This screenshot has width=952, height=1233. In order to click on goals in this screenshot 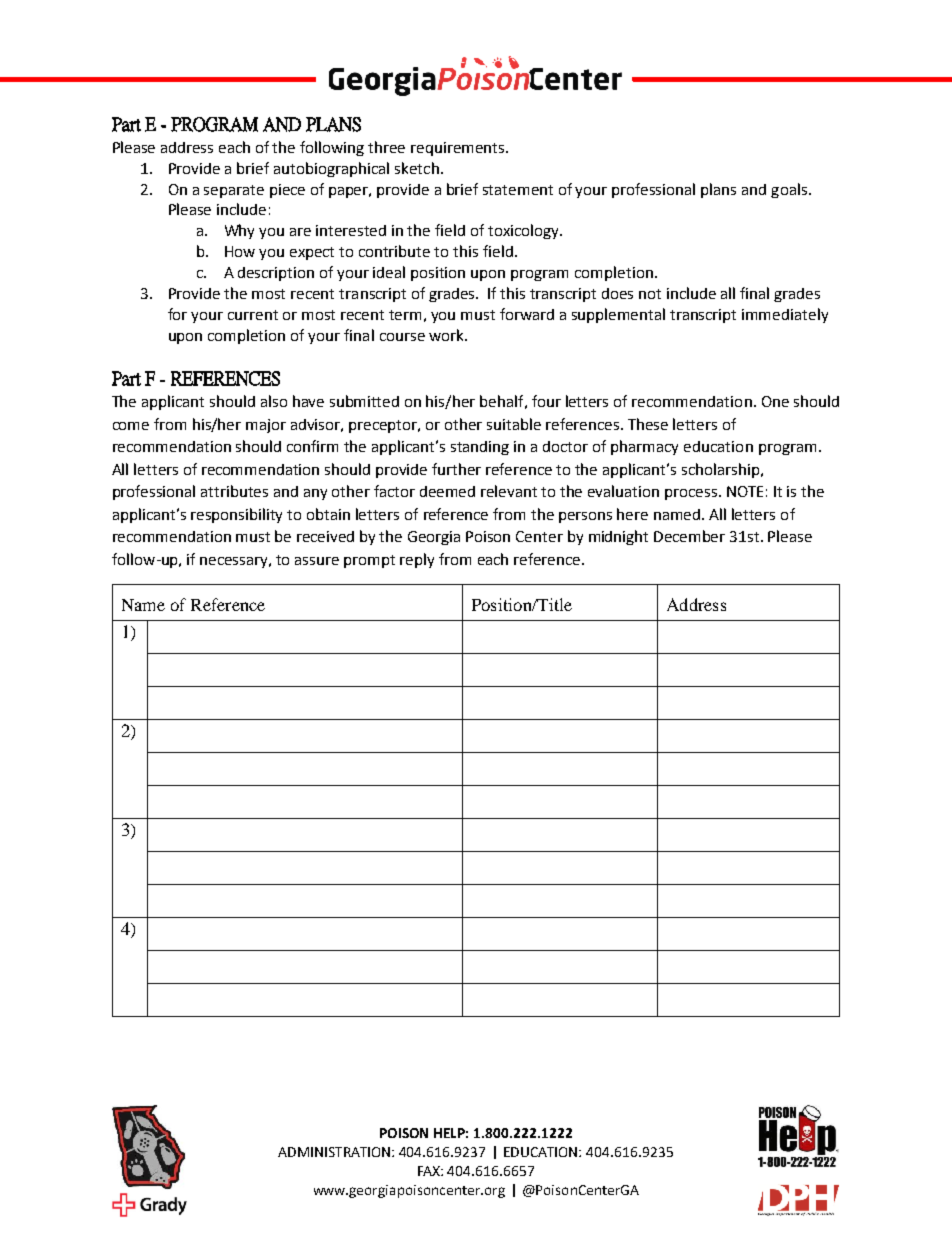, I will do `click(789, 190)`.
